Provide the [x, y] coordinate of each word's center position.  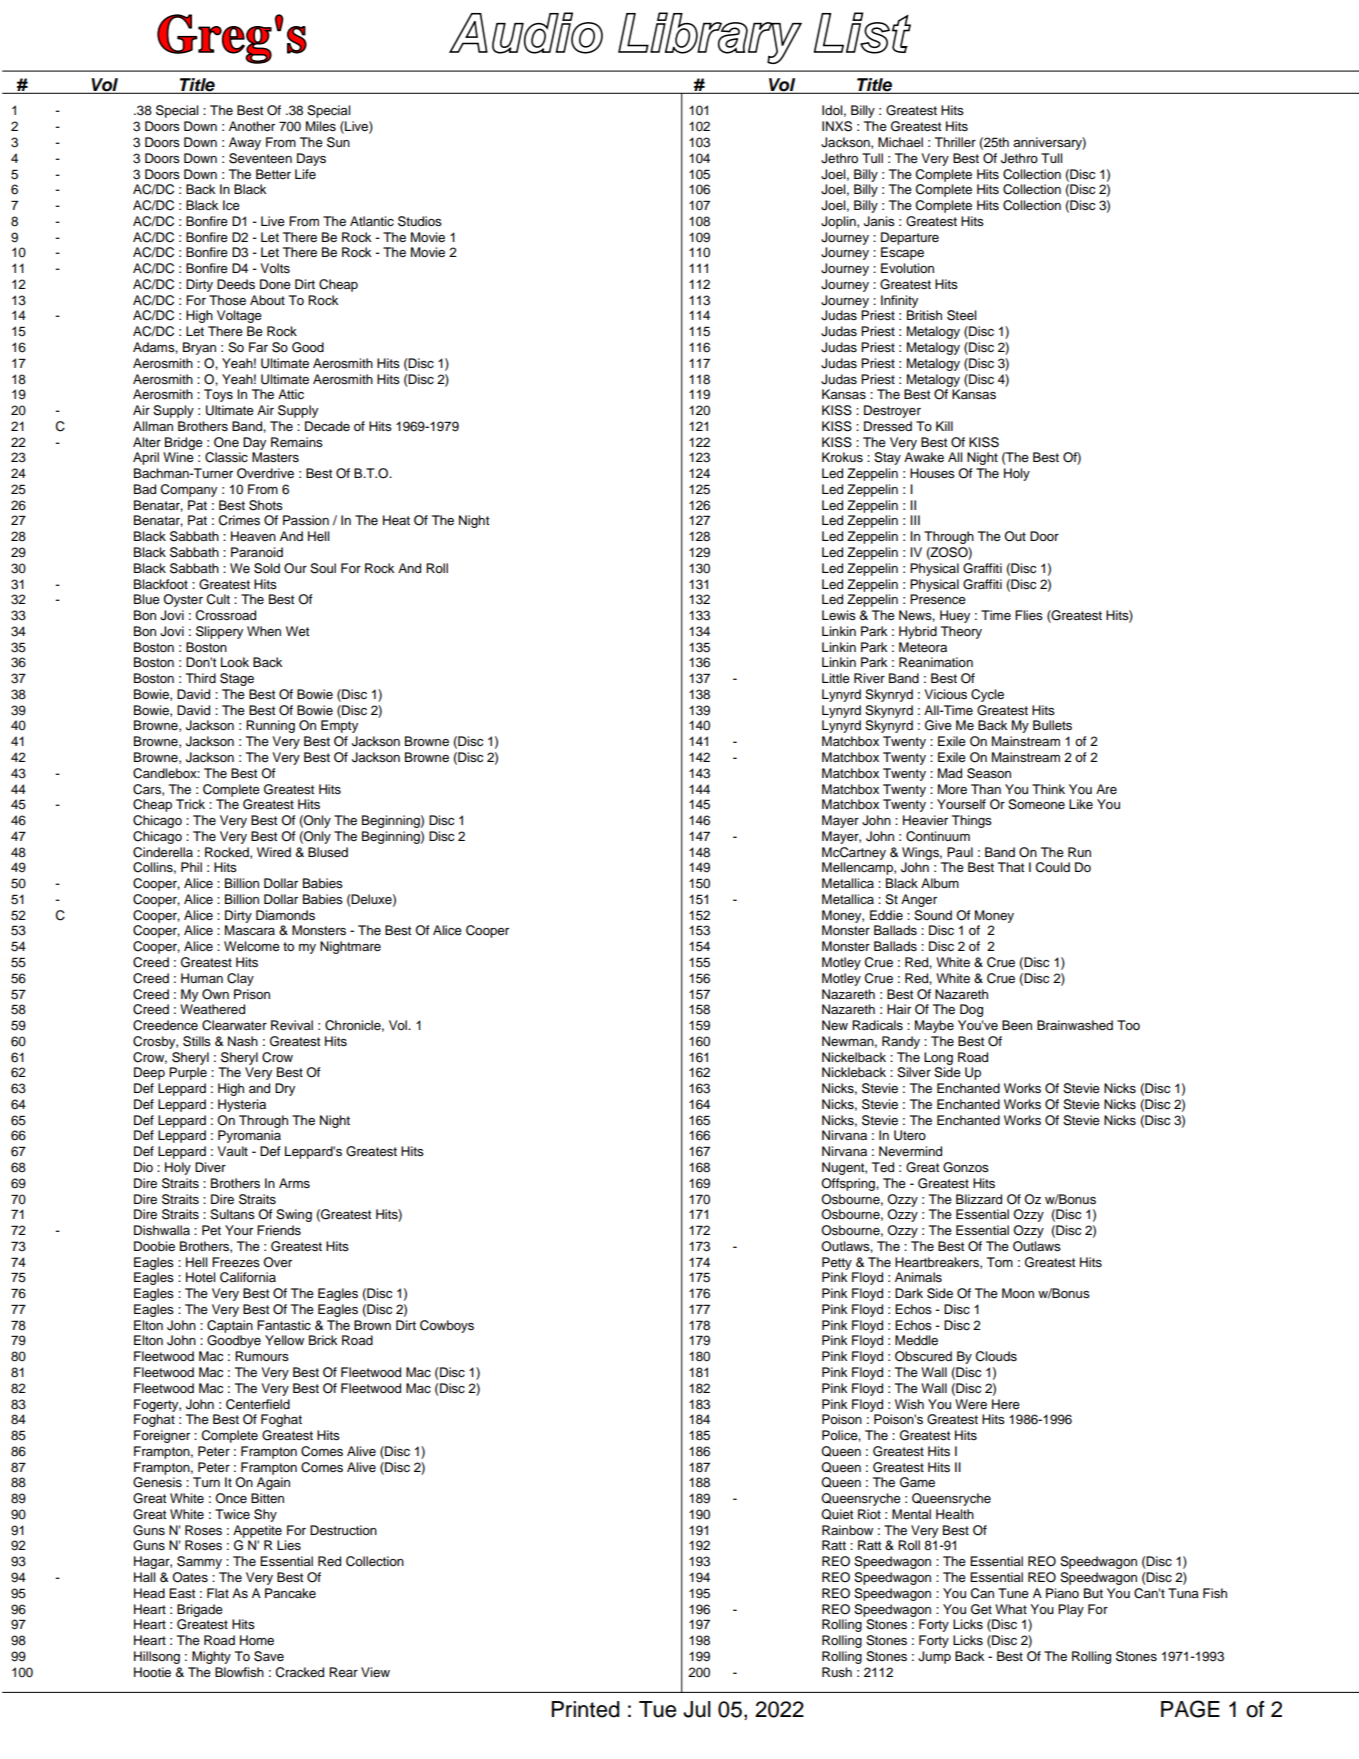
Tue [657, 1709]
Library [710, 38]
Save [269, 1656]
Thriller [955, 142]
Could [1053, 867]
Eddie [886, 915]
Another [252, 126]
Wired [274, 852]
